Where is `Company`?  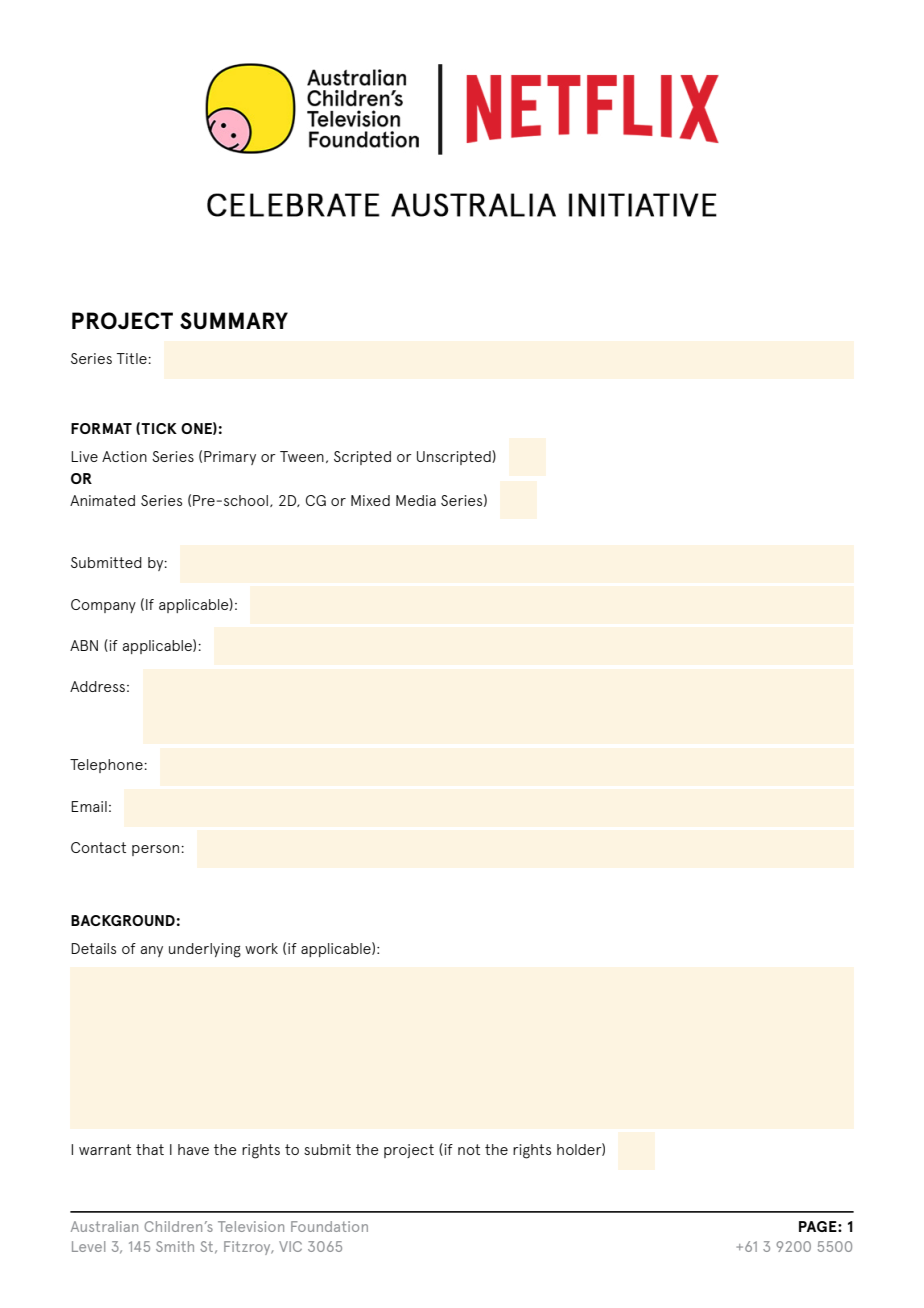 Company is located at coordinates (103, 606).
